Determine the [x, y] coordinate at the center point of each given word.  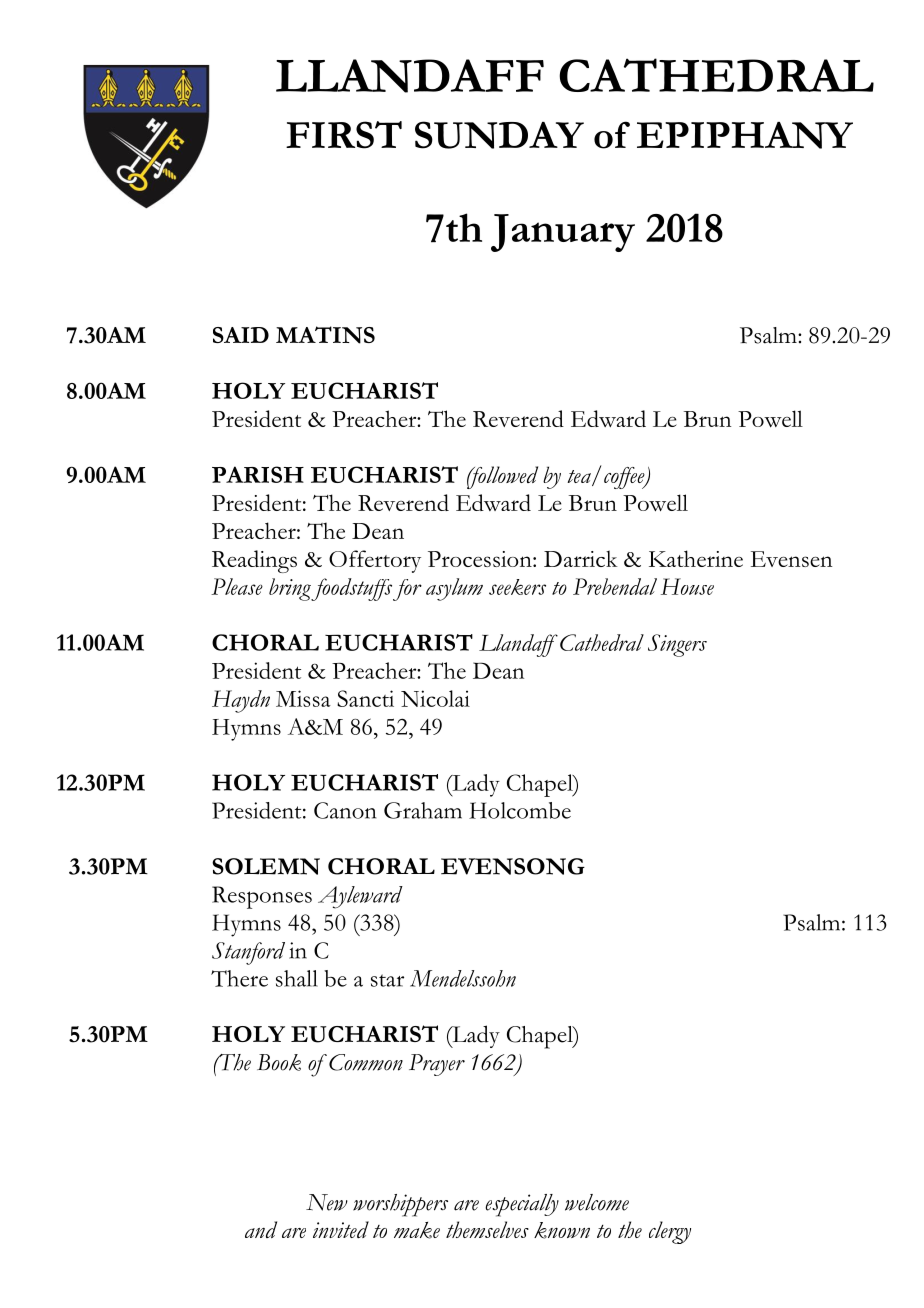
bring [290, 589]
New [327, 1202]
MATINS [325, 335]
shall [297, 978]
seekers [517, 587]
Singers [677, 645]
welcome [597, 1202]
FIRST [344, 135]
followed [502, 477]
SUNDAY [499, 135]
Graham [423, 810]
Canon [345, 810]
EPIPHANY [745, 135]
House [687, 586]
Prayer [437, 1065]
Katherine [696, 558]
